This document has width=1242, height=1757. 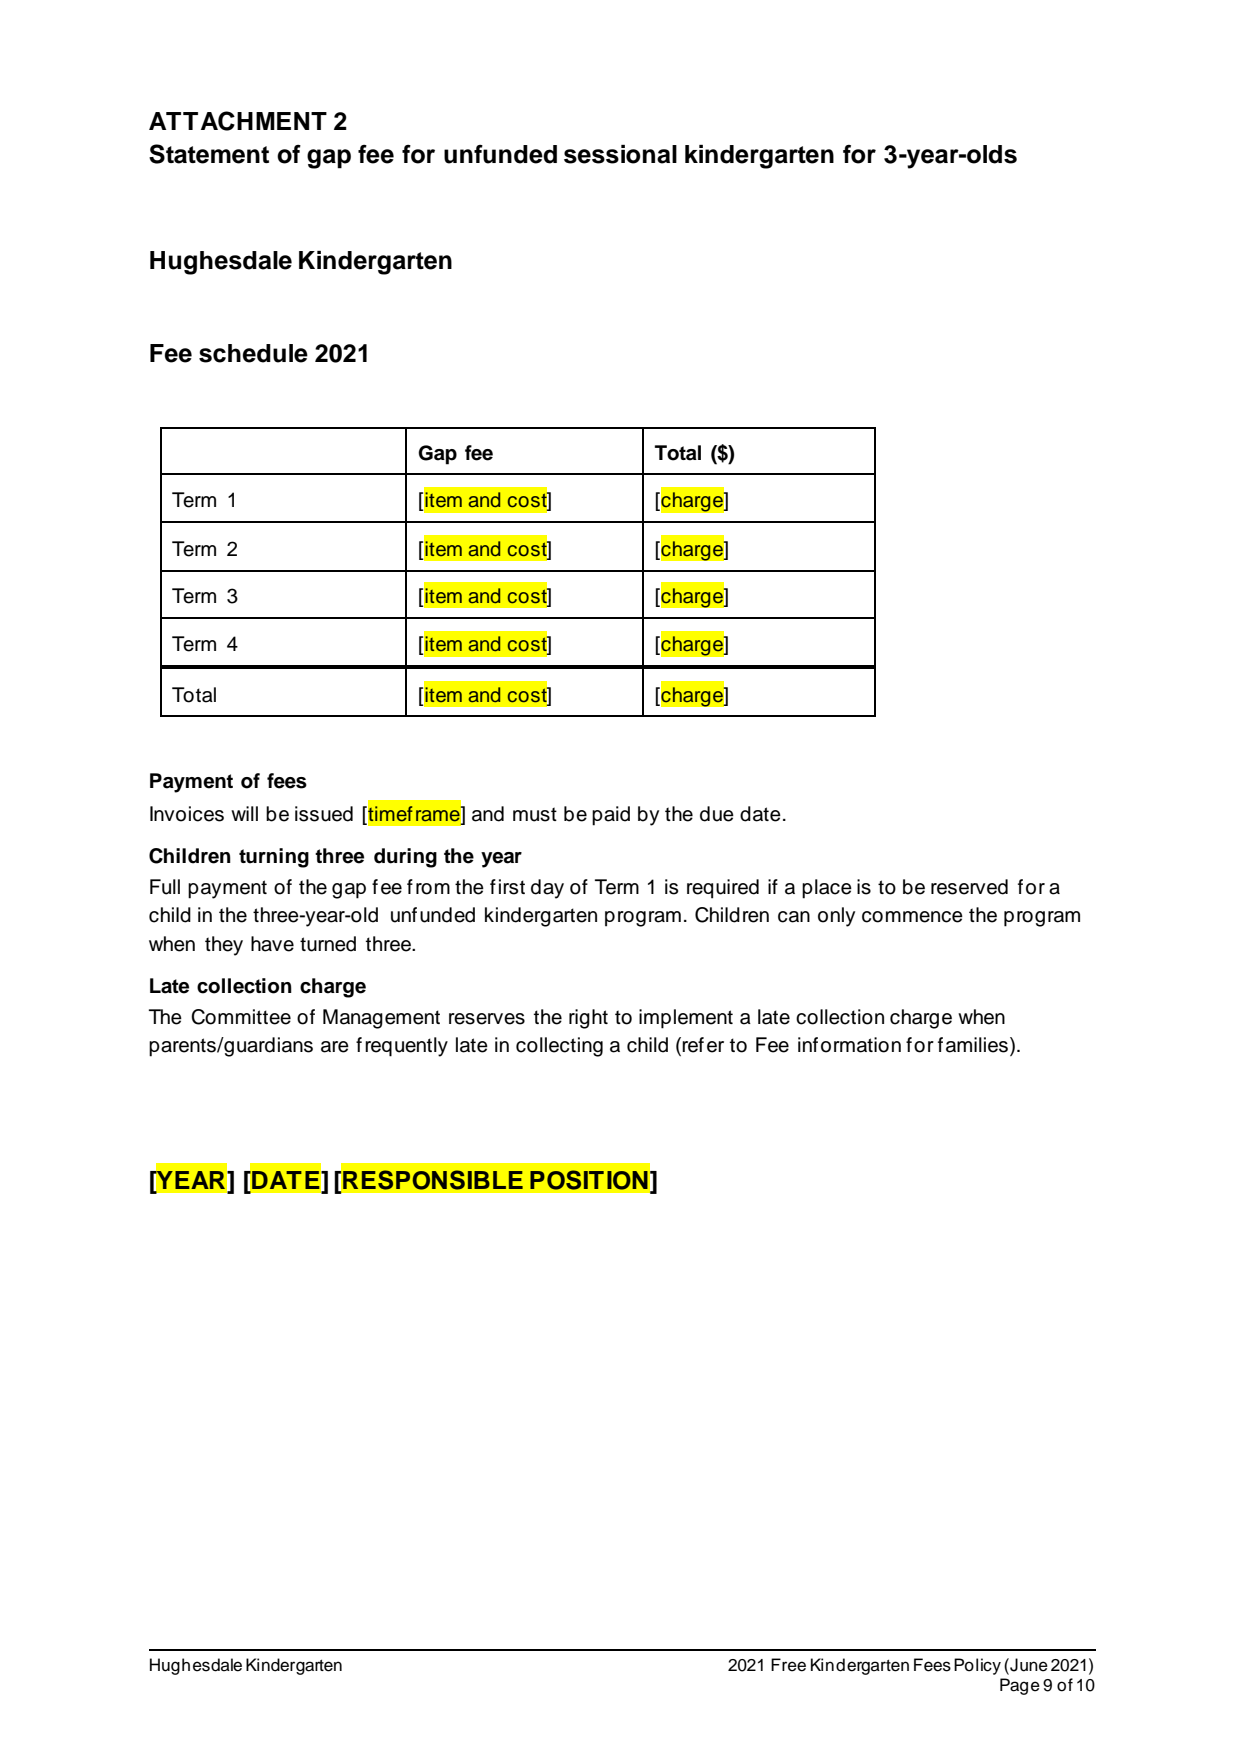 I want to click on Statement, so click(x=209, y=154).
